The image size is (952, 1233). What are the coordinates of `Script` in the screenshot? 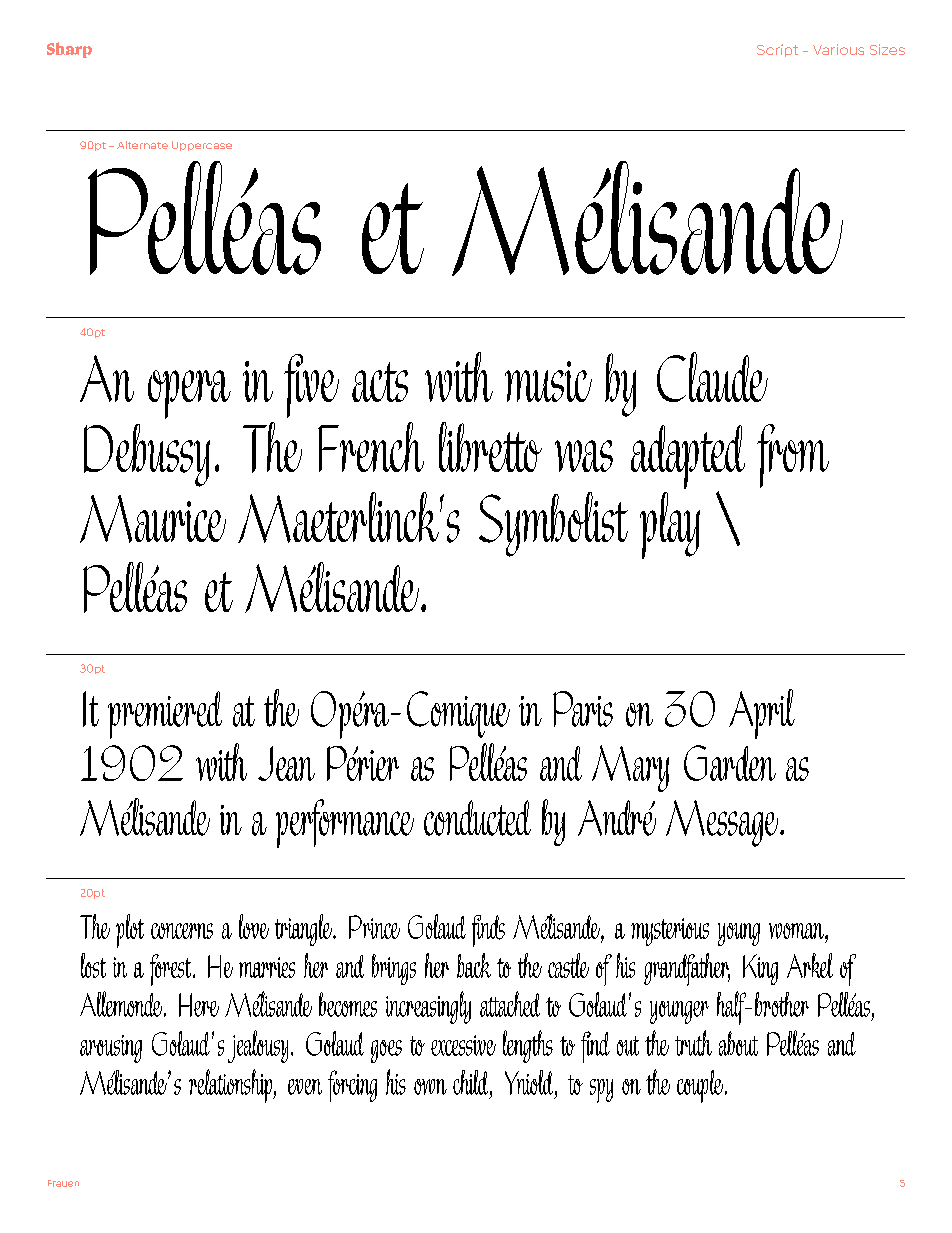 It's located at (777, 50).
